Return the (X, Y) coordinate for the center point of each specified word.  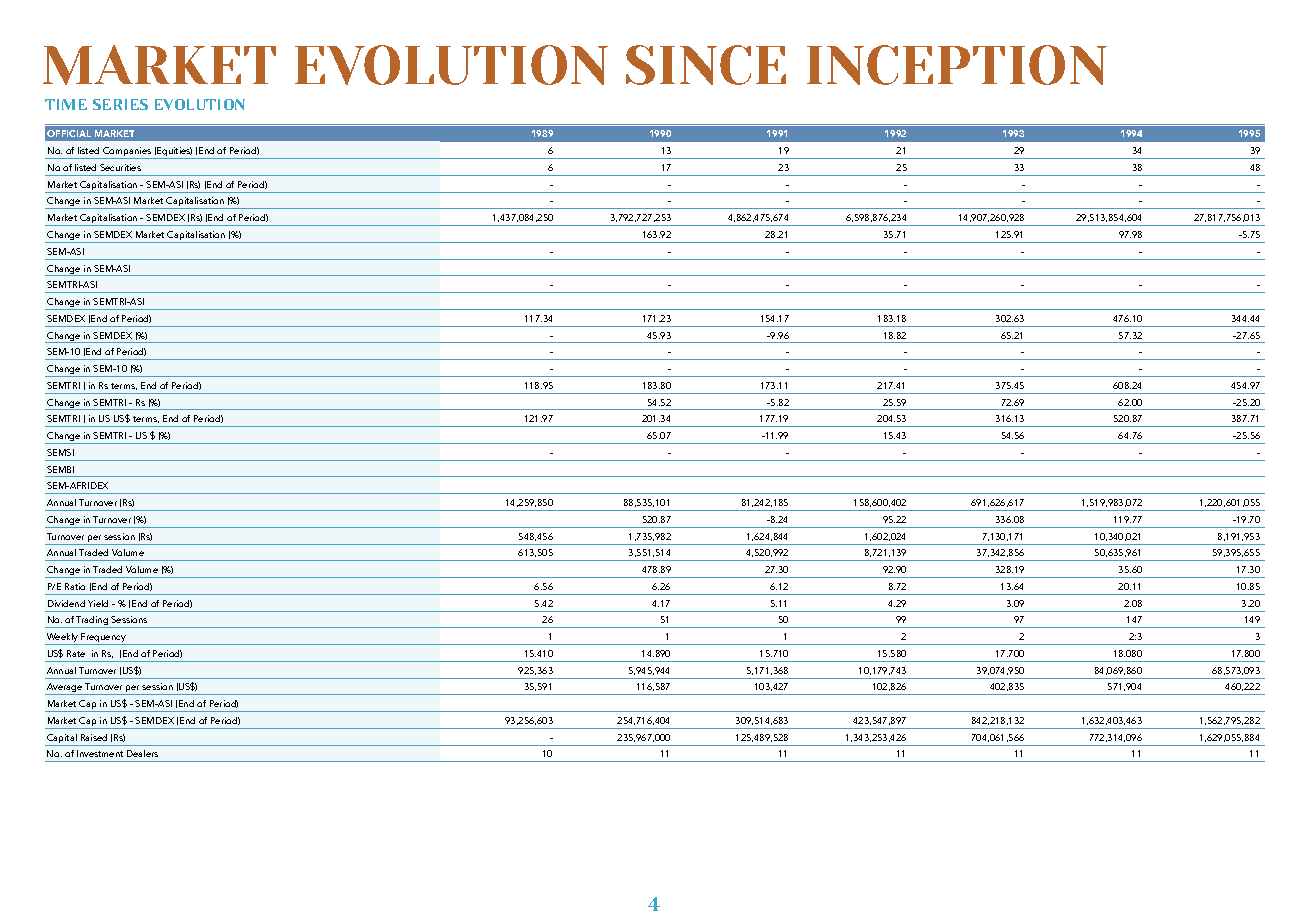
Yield (98, 603)
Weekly (62, 639)
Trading (93, 622)
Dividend (66, 603)
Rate (76, 653)
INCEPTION (957, 65)
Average (64, 689)
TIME (66, 104)
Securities (120, 167)
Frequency (103, 639)
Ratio (75, 586)
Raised (94, 737)
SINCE (706, 65)
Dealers (142, 753)
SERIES (120, 104)
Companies (127, 153)
